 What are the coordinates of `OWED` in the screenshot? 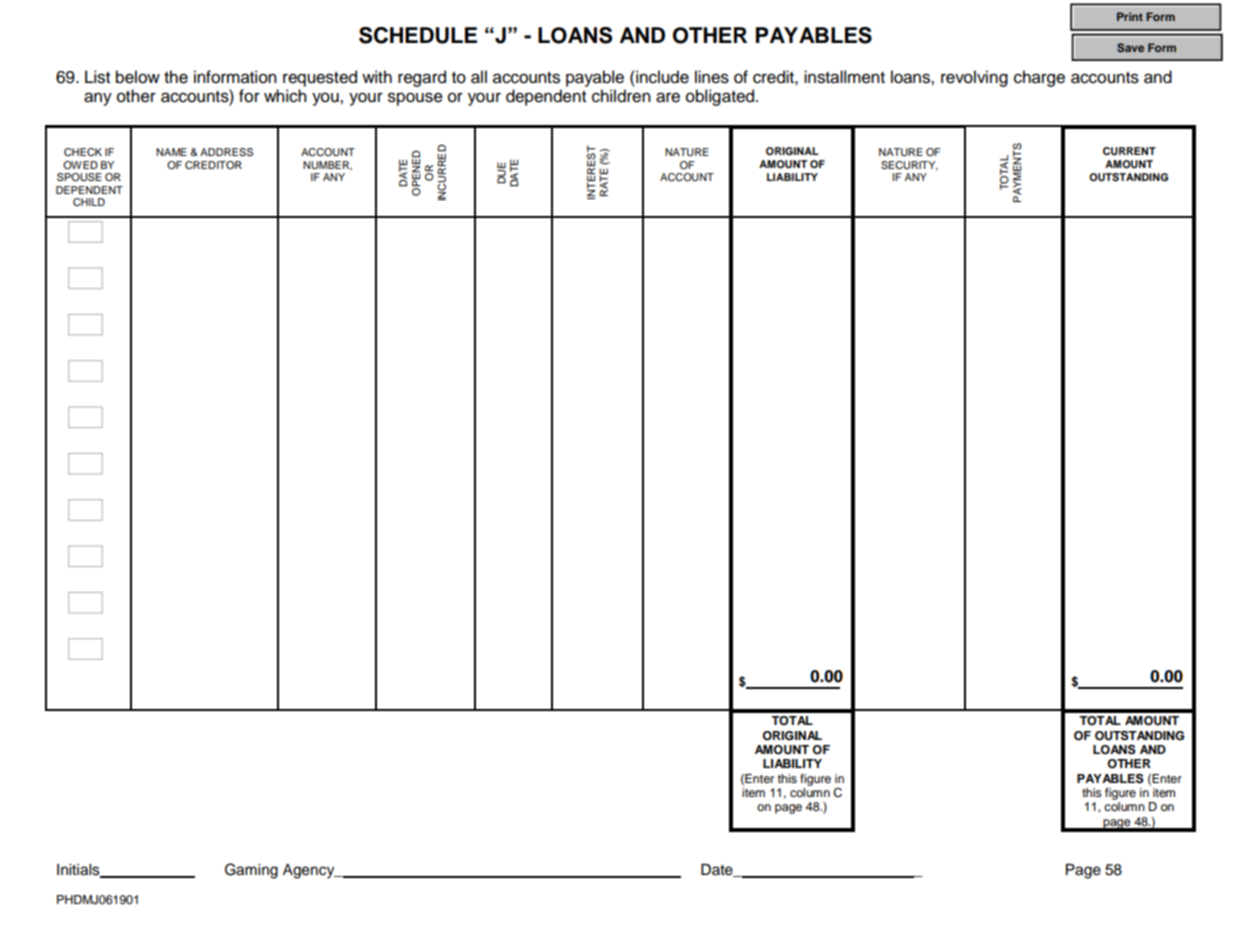 It's located at (80, 165).
